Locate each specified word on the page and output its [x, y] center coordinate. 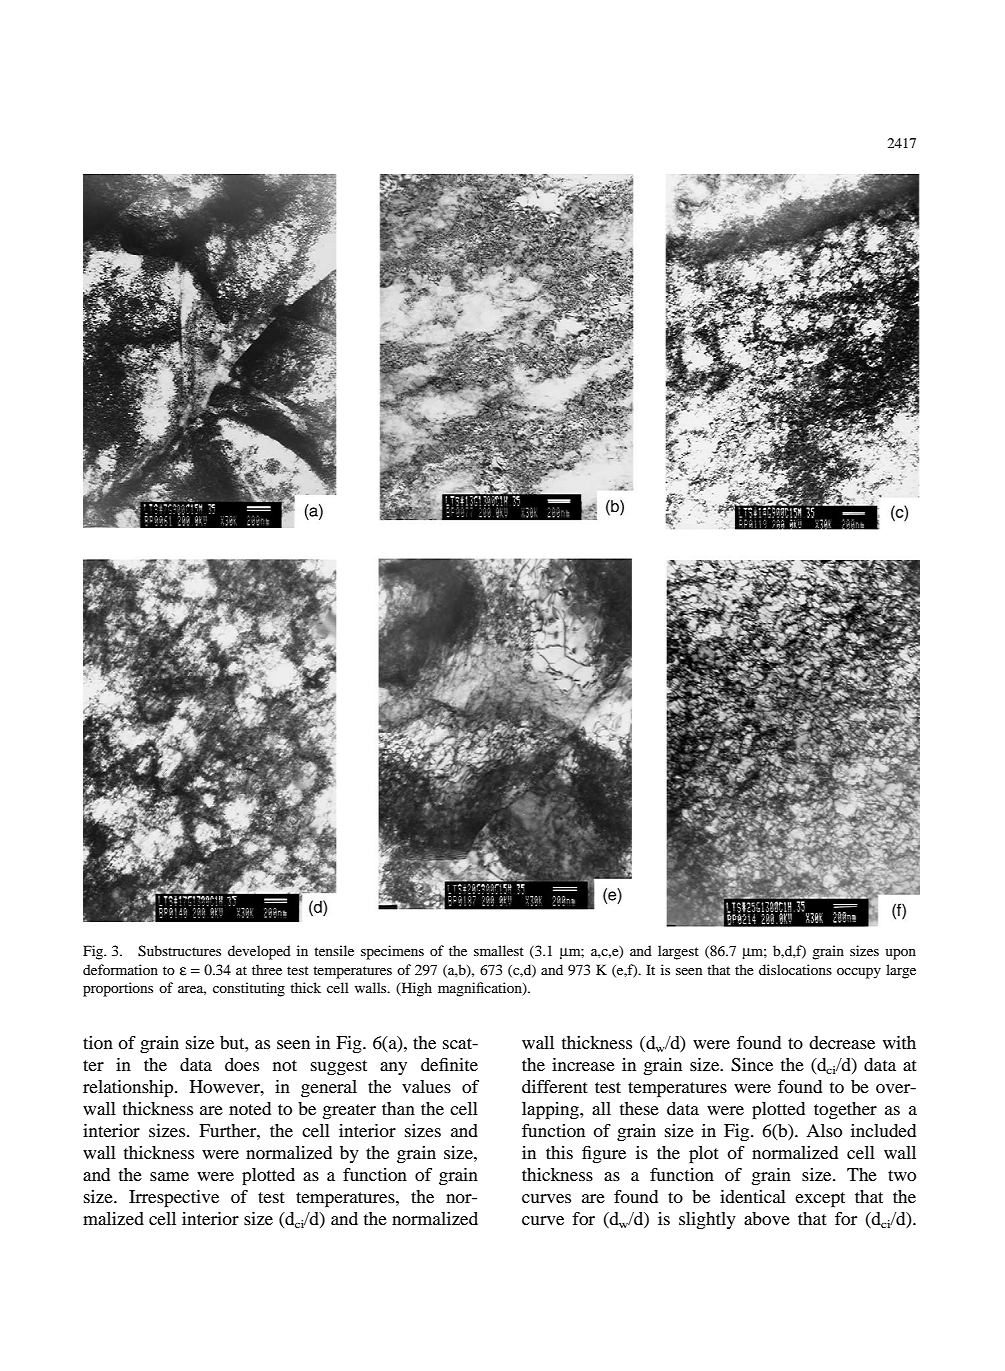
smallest [499, 950]
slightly [707, 1220]
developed [259, 952]
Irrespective [174, 1199]
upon [900, 954]
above [767, 1218]
